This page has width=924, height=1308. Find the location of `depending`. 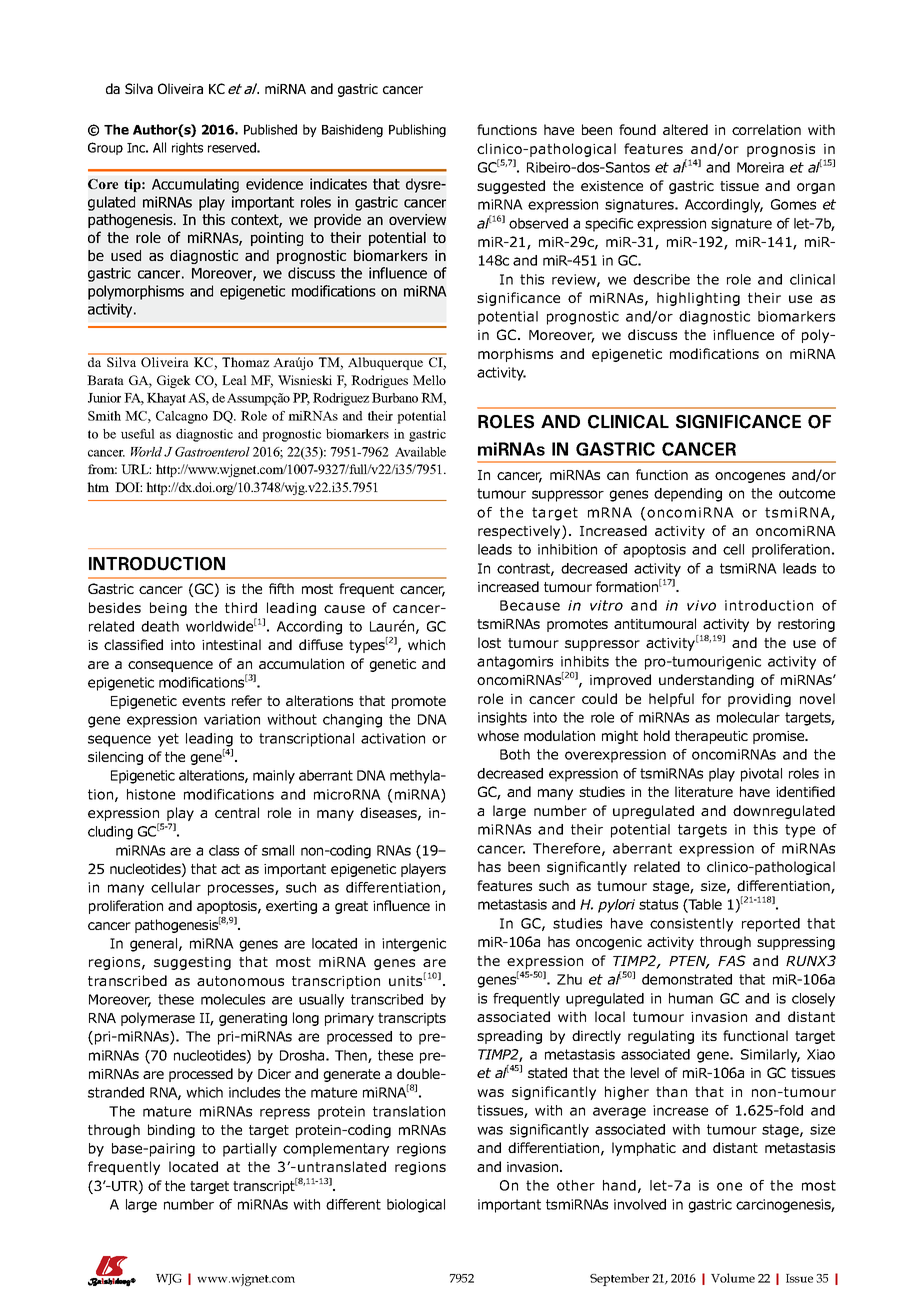

depending is located at coordinates (688, 495).
